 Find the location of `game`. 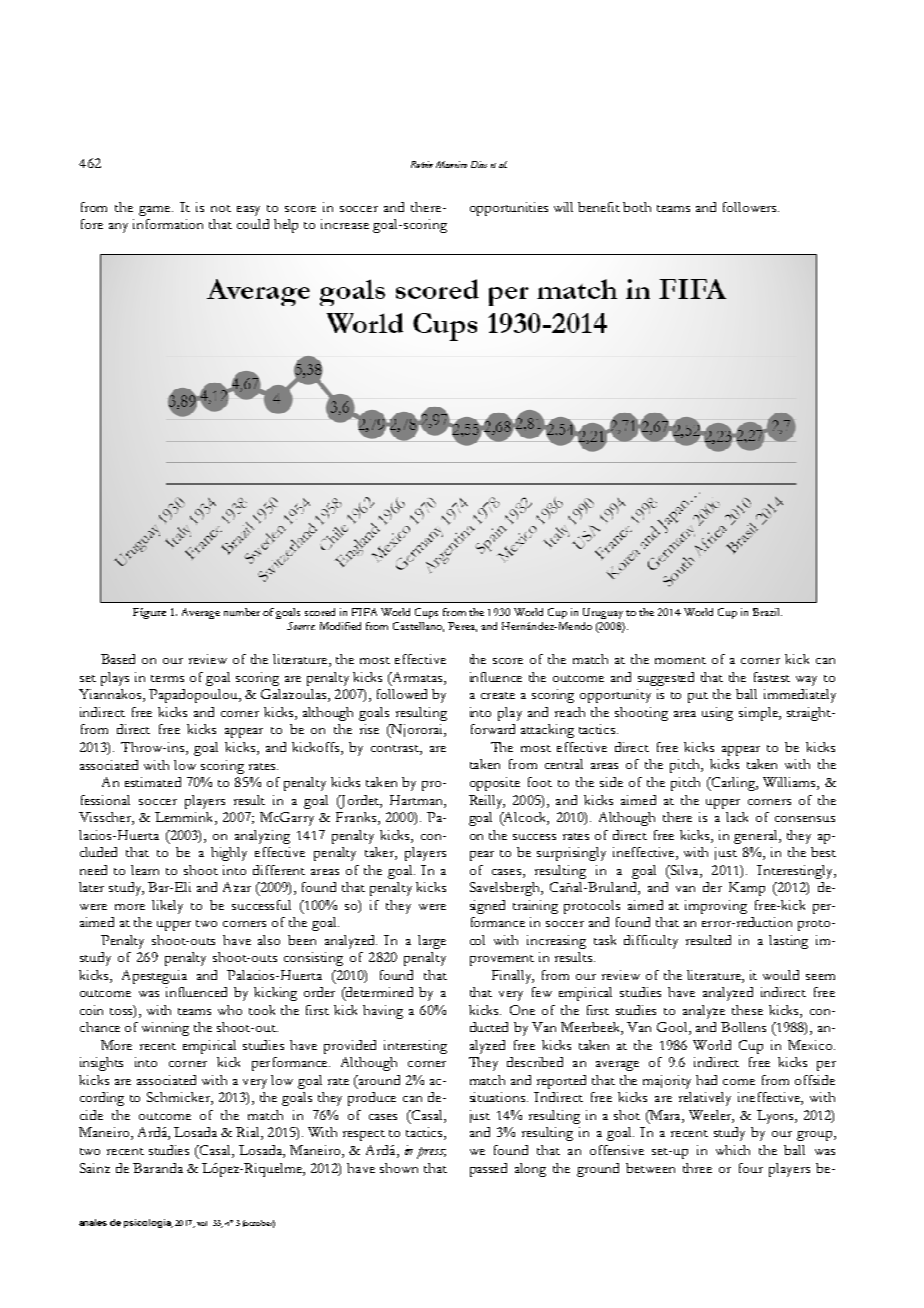

game is located at coordinates (156, 211).
